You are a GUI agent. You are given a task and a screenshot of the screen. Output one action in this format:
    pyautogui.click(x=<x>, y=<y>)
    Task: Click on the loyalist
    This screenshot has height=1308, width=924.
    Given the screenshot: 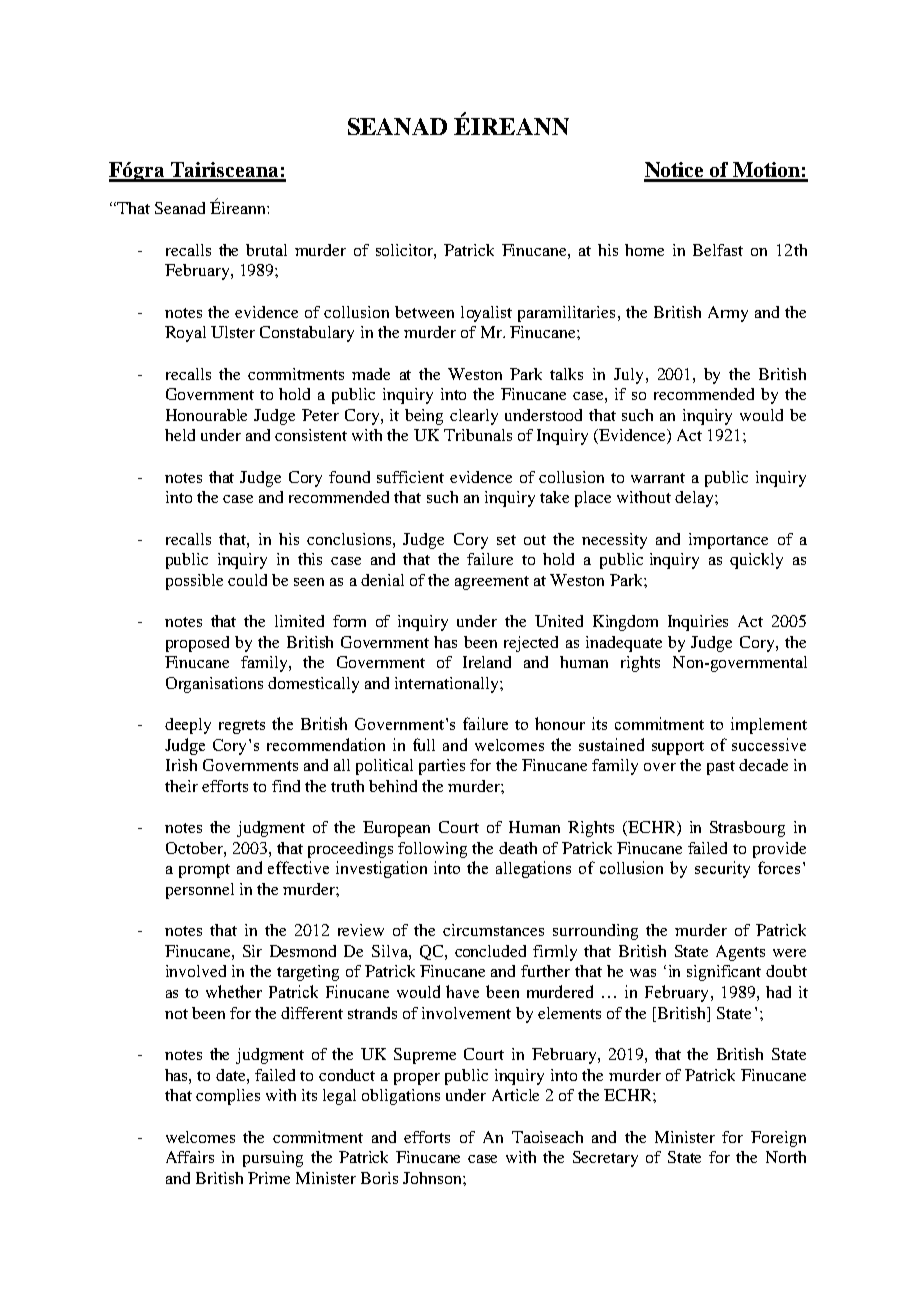 What is the action you would take?
    pyautogui.click(x=486, y=314)
